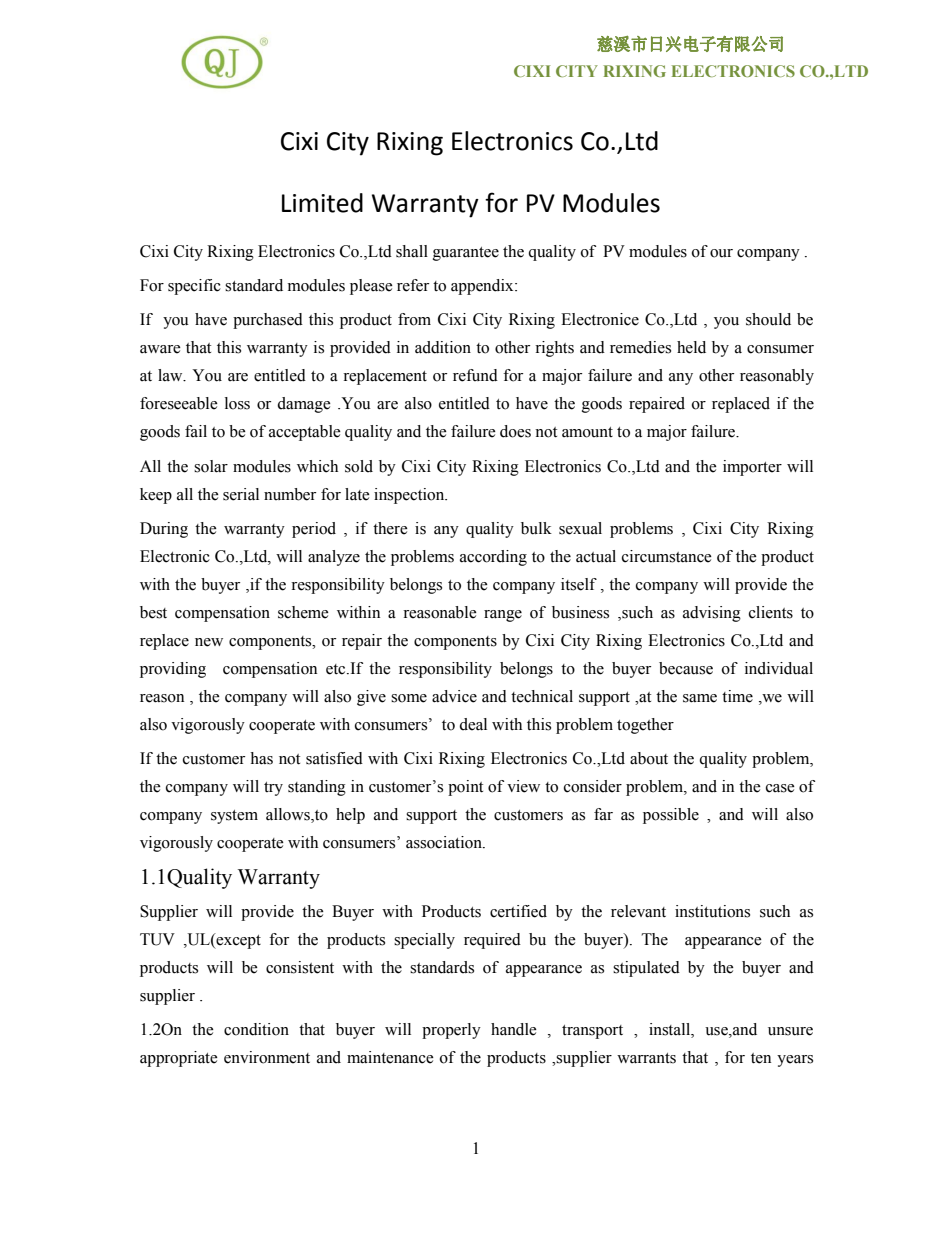  Describe the element at coordinates (256, 1029) in the page. I see `condition` at that location.
